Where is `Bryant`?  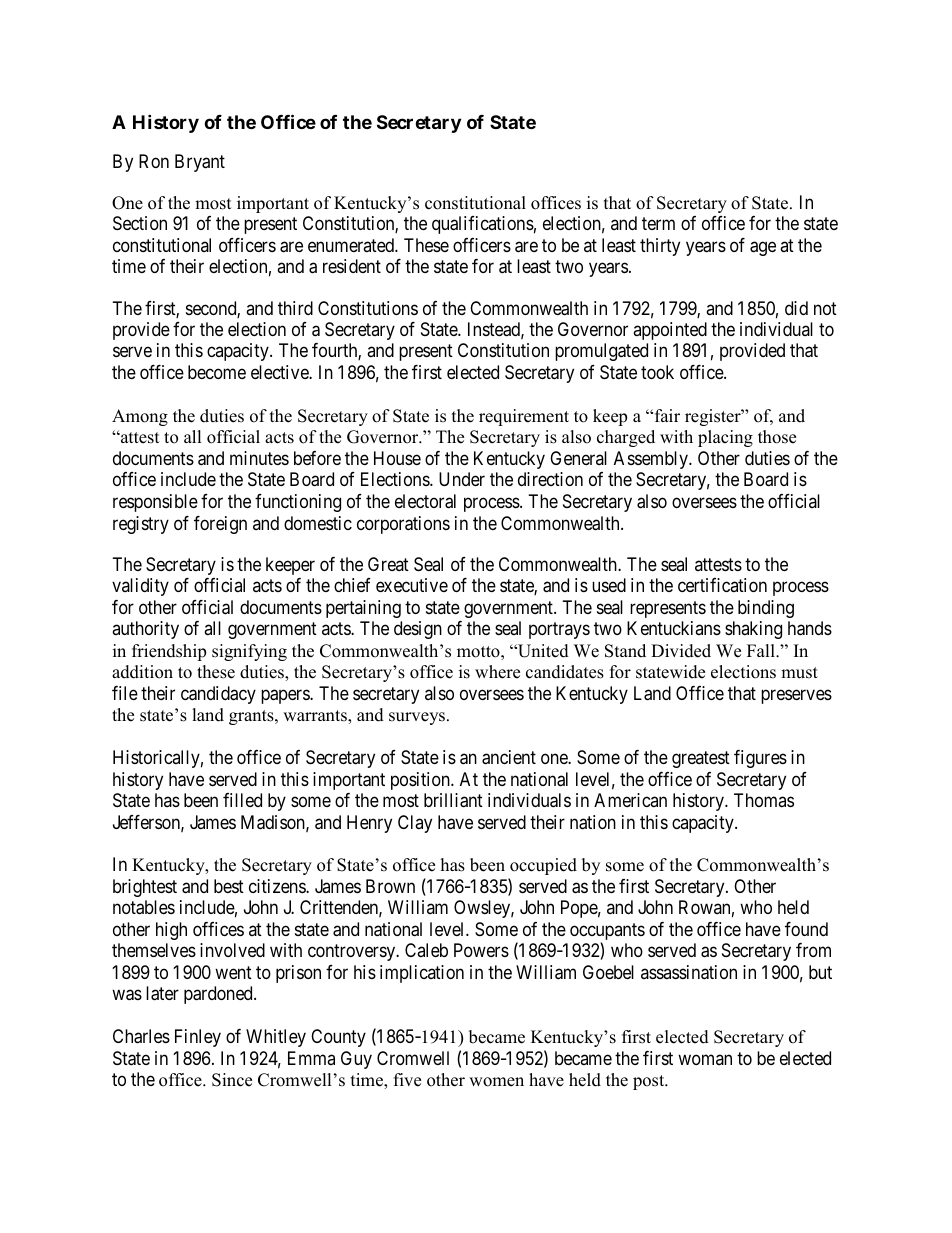 Bryant is located at coordinates (200, 163).
